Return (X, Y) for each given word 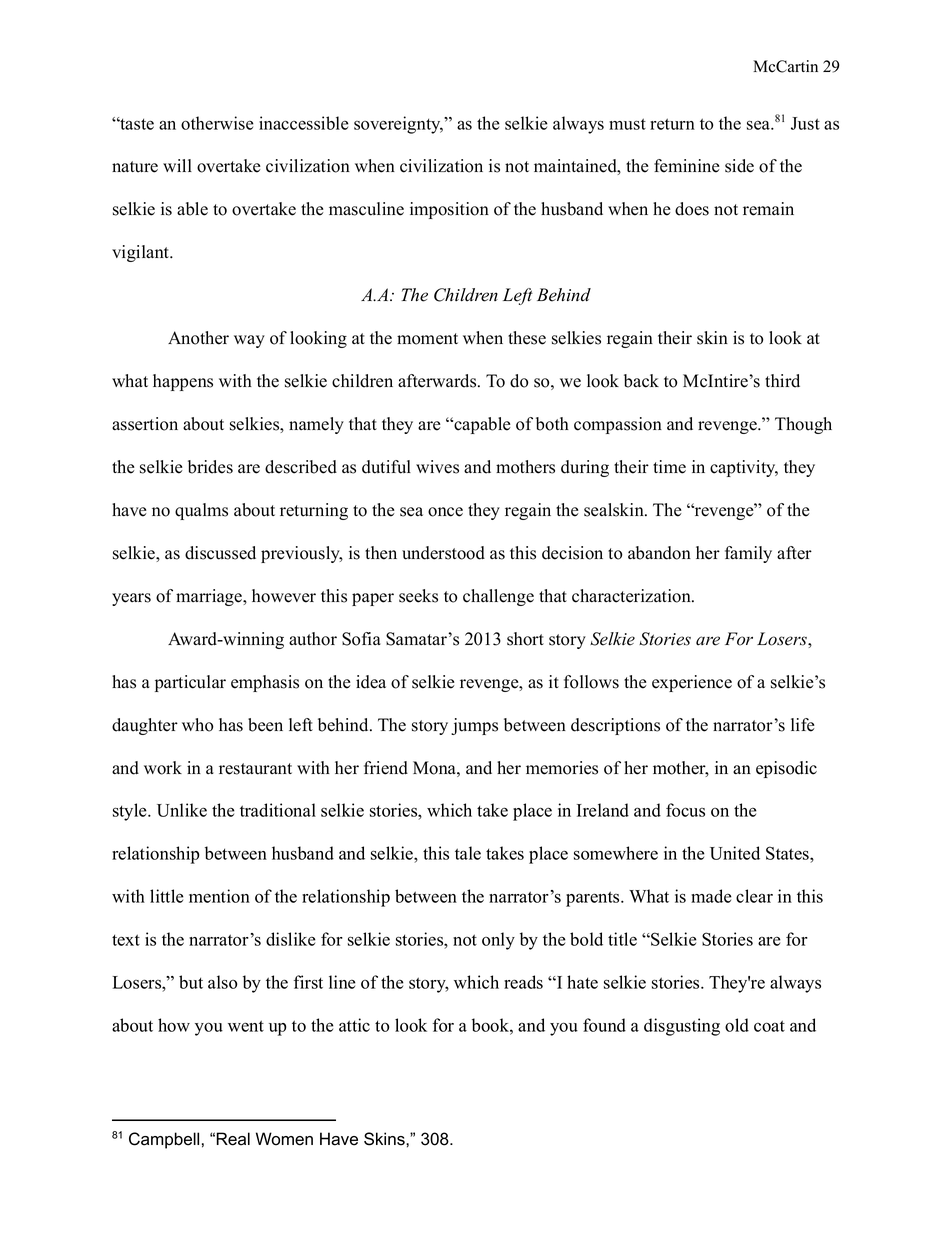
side (739, 166)
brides (210, 467)
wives (437, 467)
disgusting (682, 1027)
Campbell (164, 1140)
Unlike (182, 810)
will (177, 165)
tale (468, 853)
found (604, 1025)
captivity (744, 468)
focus (685, 810)
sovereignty (398, 125)
